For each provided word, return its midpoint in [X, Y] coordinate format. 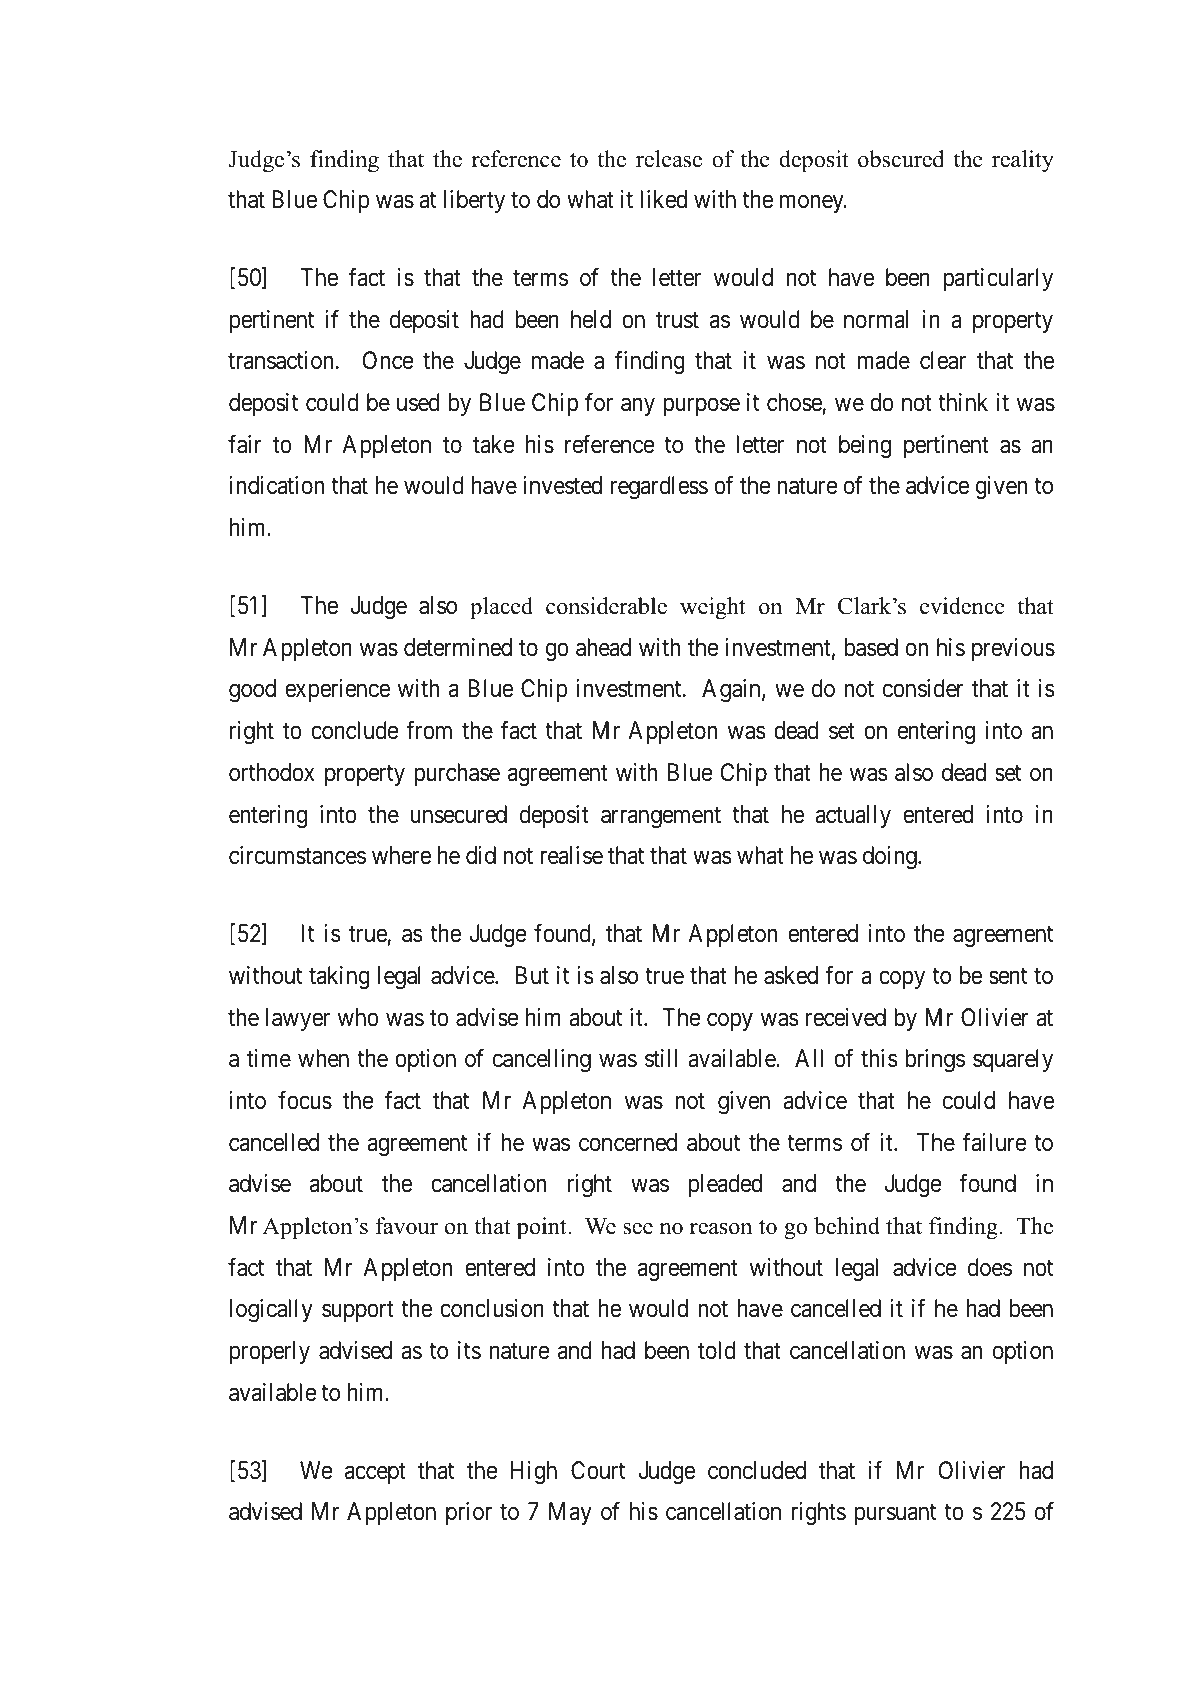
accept [375, 1473]
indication [276, 485]
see [638, 1229]
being [865, 446]
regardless [659, 487]
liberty [474, 201]
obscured [901, 159]
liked [663, 199]
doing [891, 857]
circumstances [297, 855]
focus [305, 1100]
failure [995, 1142]
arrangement [661, 817]
